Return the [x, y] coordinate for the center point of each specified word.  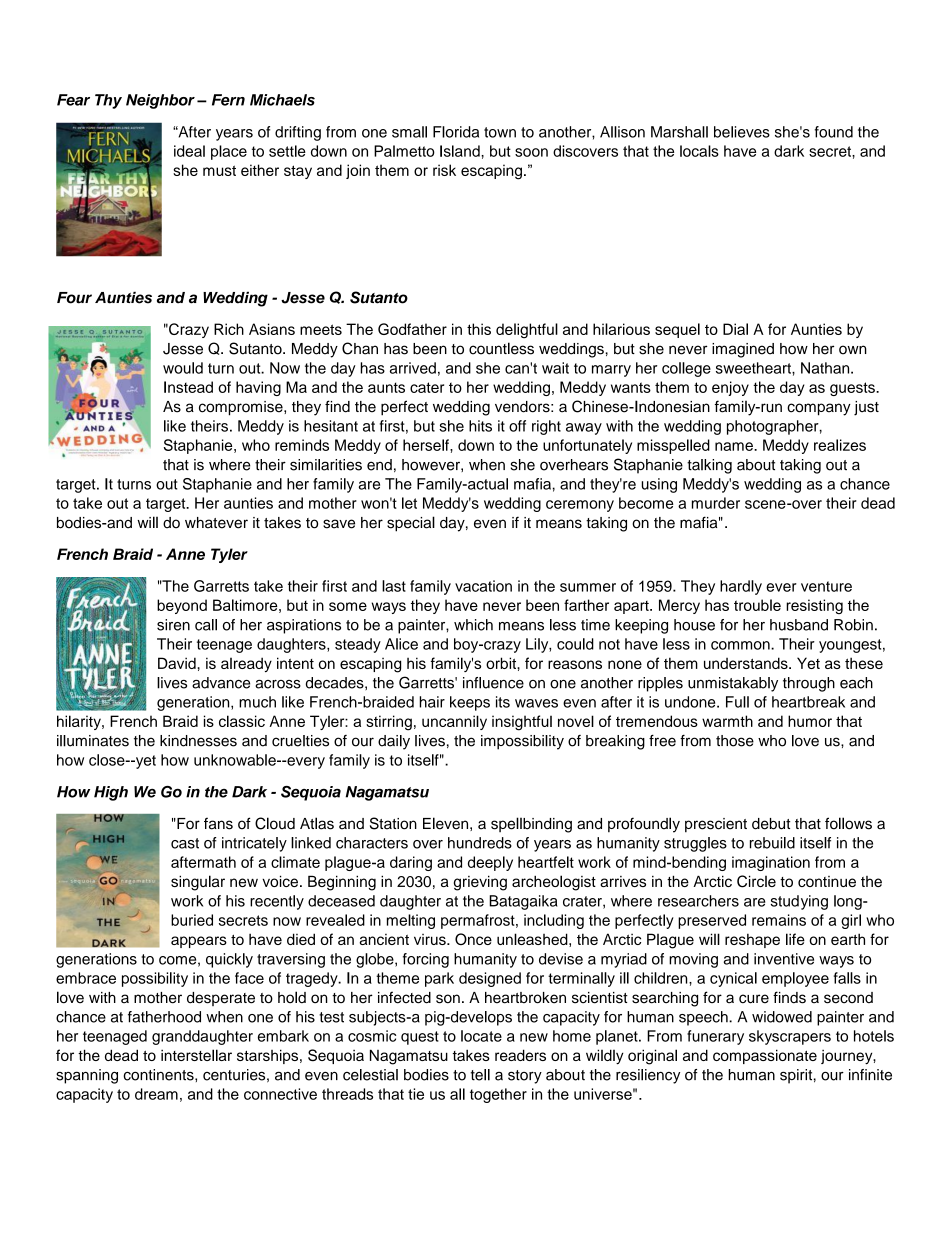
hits [480, 426]
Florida [456, 132]
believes [742, 132]
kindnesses [198, 741]
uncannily [454, 722]
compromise [242, 408]
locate [481, 1036]
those [735, 741]
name [735, 446]
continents [159, 1075]
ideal [189, 151]
